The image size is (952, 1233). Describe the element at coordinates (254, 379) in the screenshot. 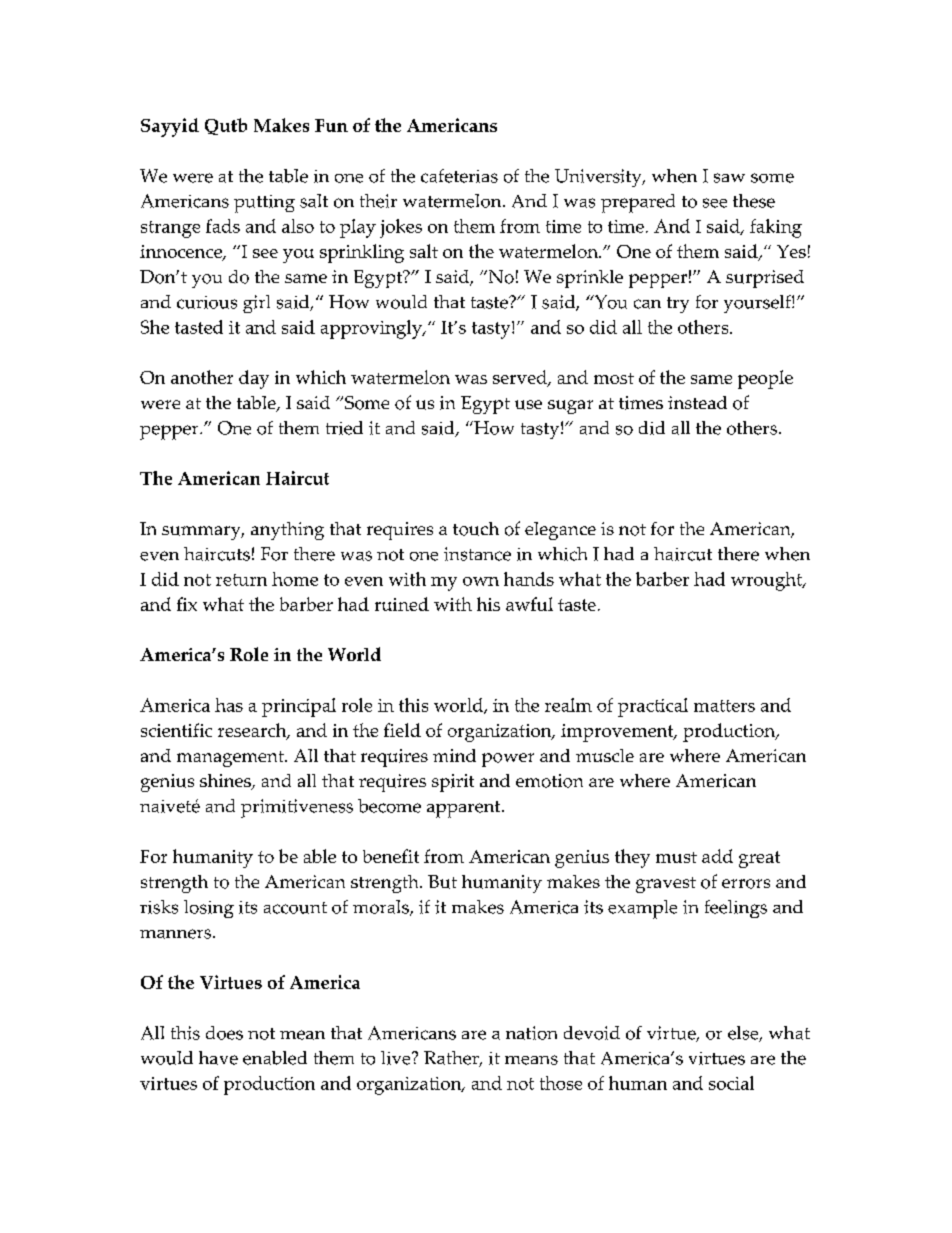

I see `day` at that location.
